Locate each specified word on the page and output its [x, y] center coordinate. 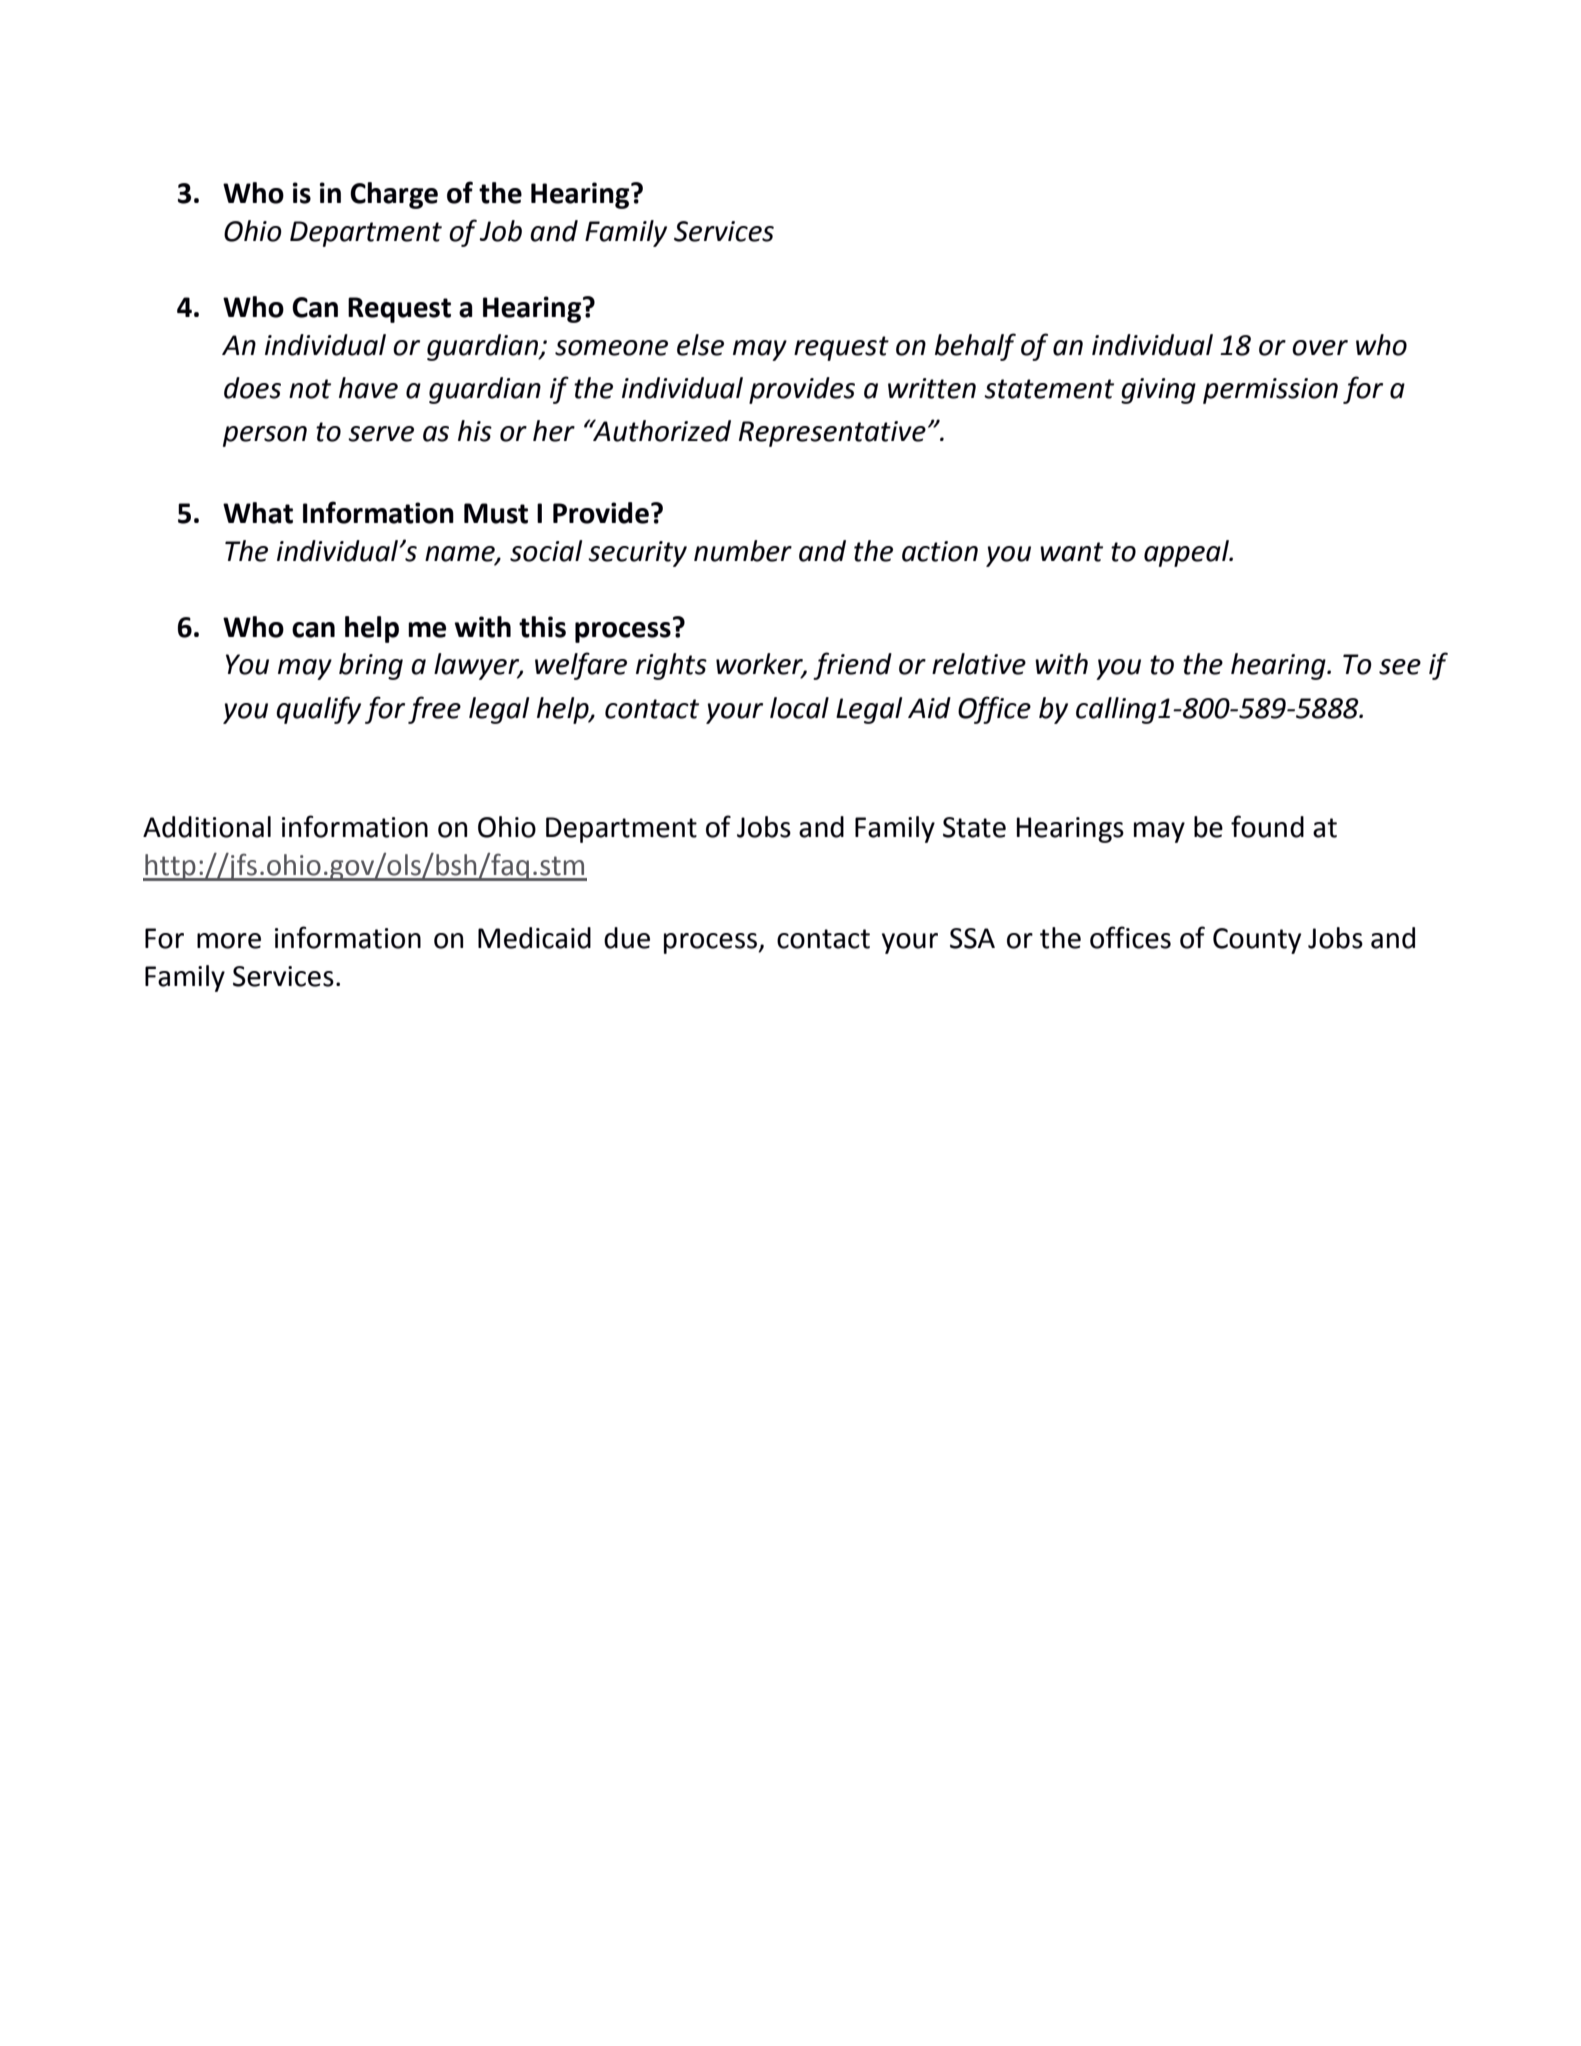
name [461, 555]
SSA [972, 938]
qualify [318, 710]
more [229, 941]
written [932, 388]
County [1257, 941]
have [368, 388]
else [700, 345]
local [799, 708]
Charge [394, 195]
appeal [1187, 553]
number [743, 551]
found [1267, 826]
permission [1270, 391]
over [1320, 348]
